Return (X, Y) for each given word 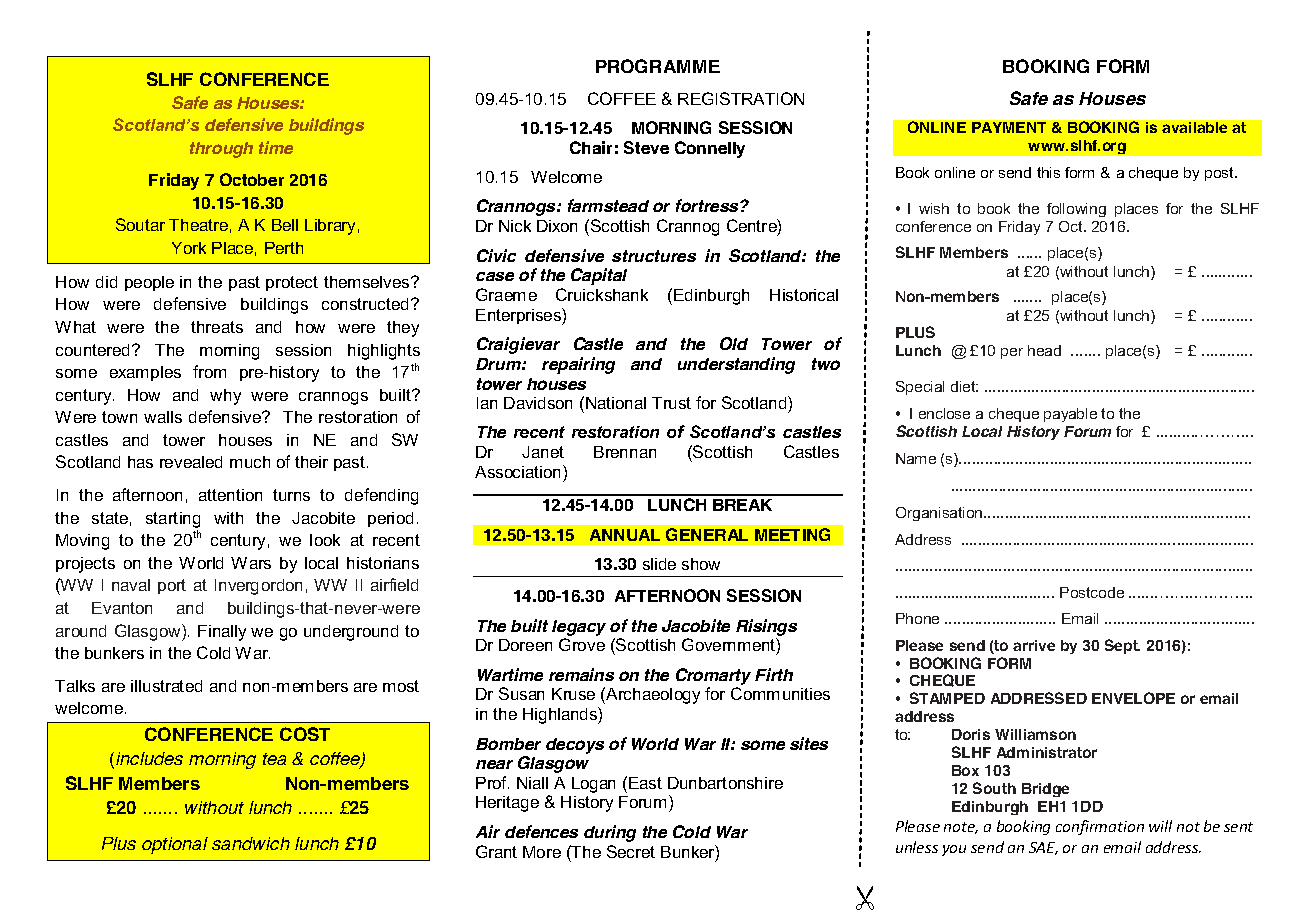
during (610, 833)
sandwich (251, 843)
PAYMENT (1009, 127)
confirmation (1100, 827)
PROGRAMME (658, 66)
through (221, 150)
